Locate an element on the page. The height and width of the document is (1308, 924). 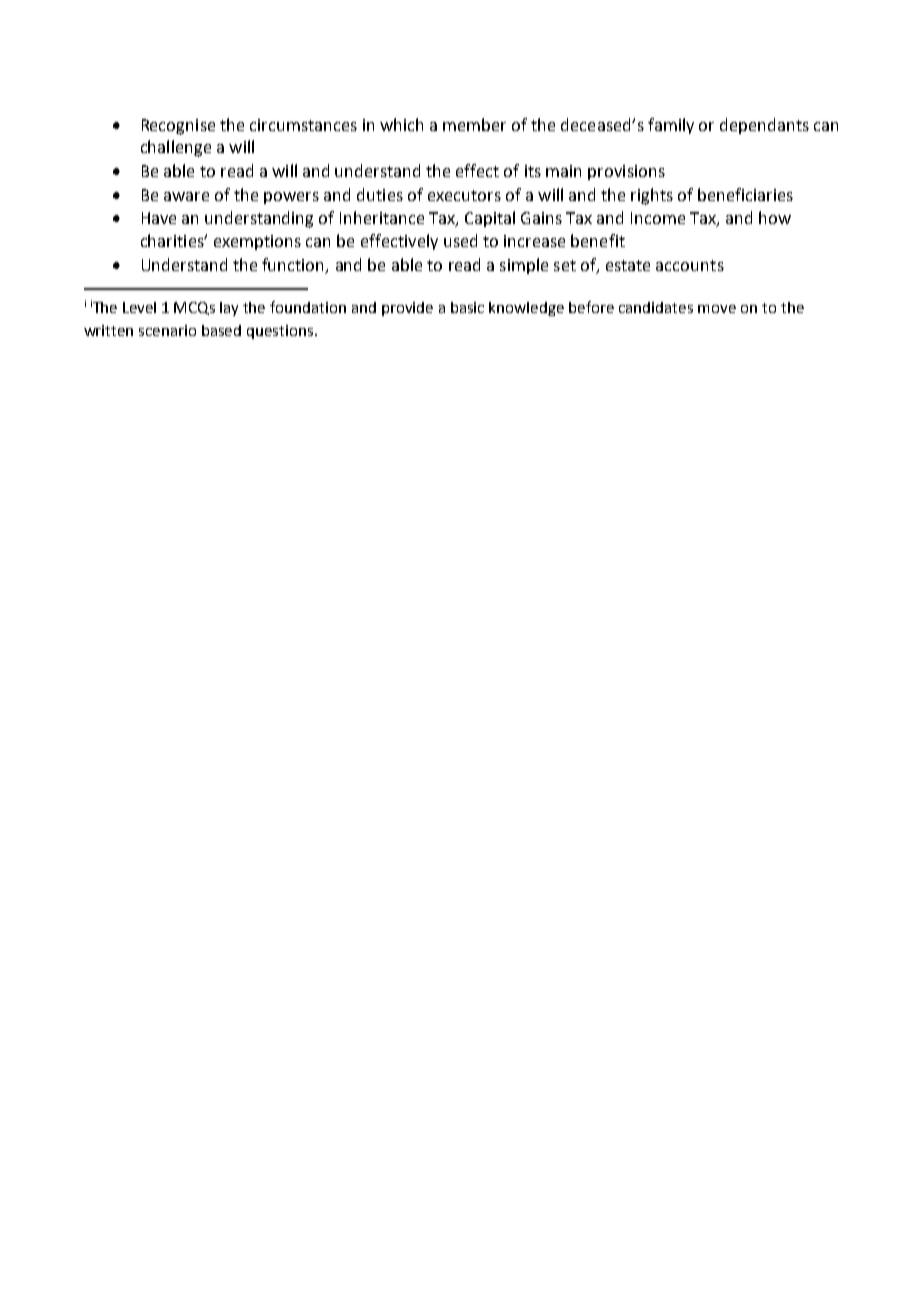
accounts is located at coordinates (690, 265).
